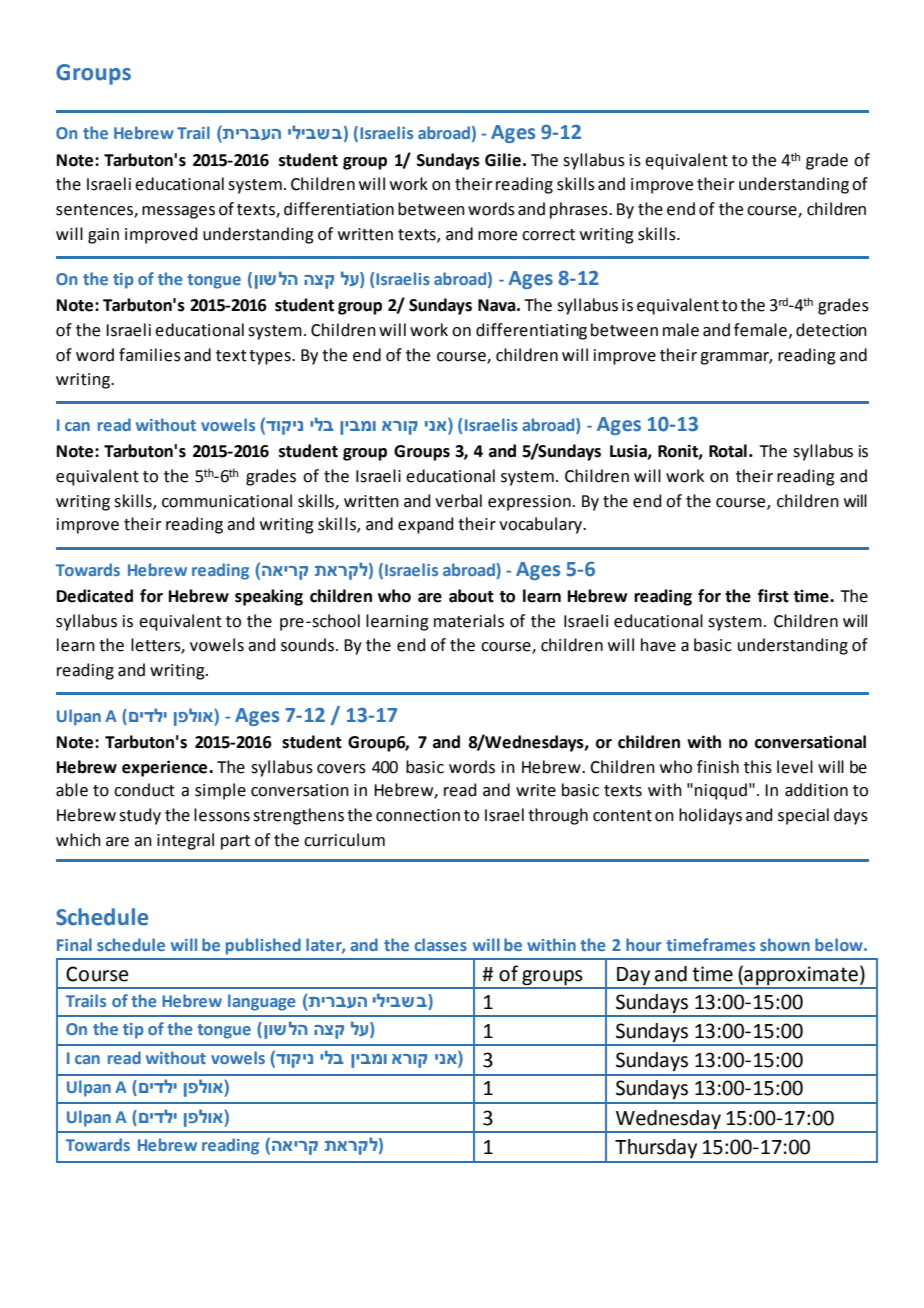 This screenshot has width=924, height=1308. What do you see at coordinates (469, 621) in the screenshot?
I see `materials` at bounding box center [469, 621].
